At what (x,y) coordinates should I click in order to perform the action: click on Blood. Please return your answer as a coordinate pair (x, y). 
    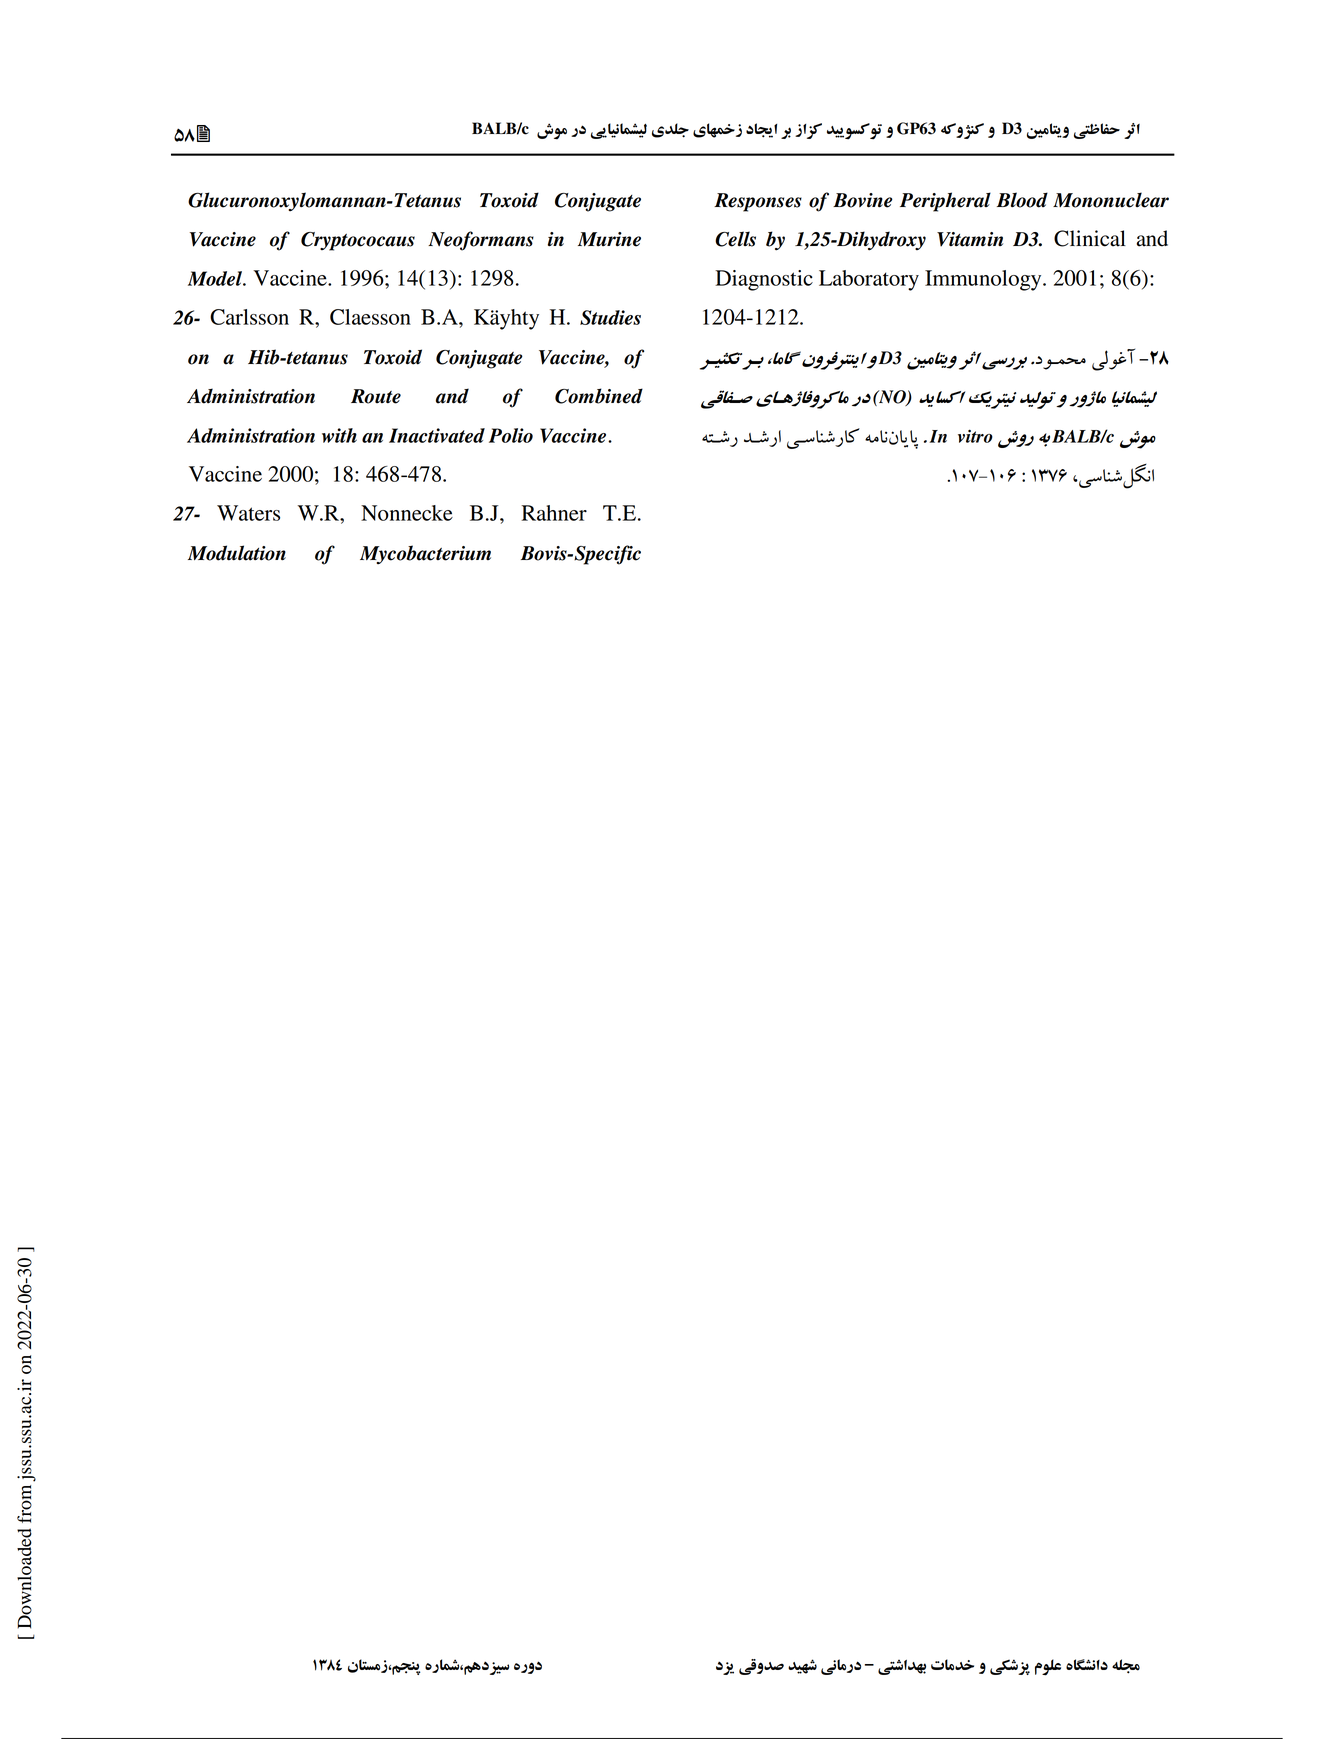
    Looking at the image, I should click on (1022, 200).
